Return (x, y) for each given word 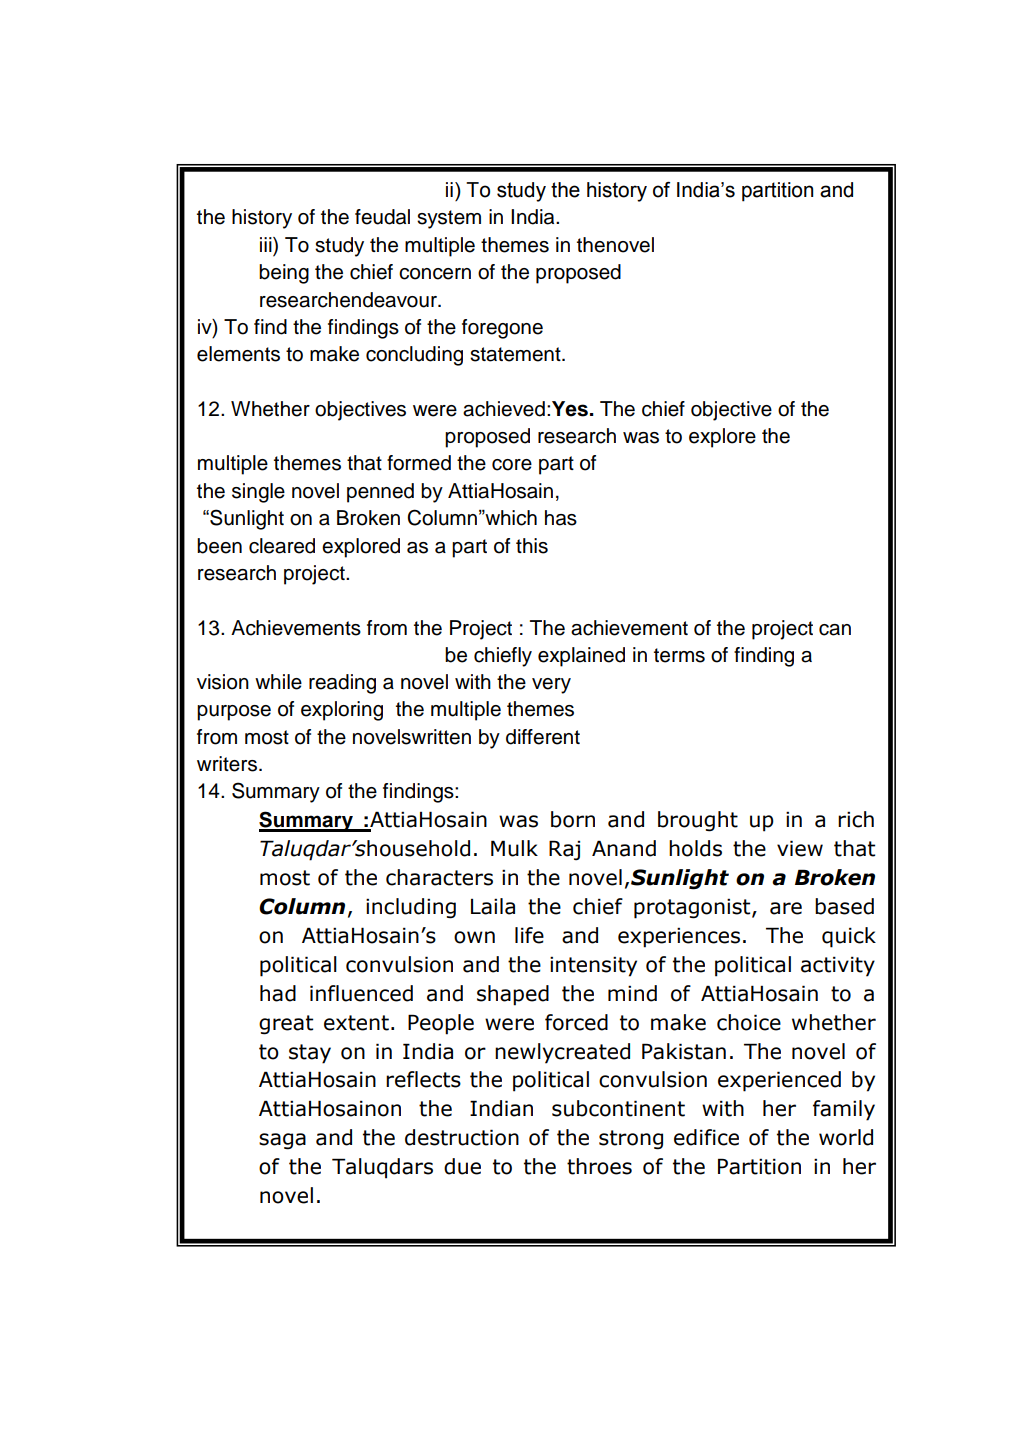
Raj (564, 850)
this (532, 546)
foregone (502, 329)
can (835, 630)
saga (282, 1141)
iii (267, 244)
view (800, 848)
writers (227, 764)
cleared (282, 546)
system (449, 219)
